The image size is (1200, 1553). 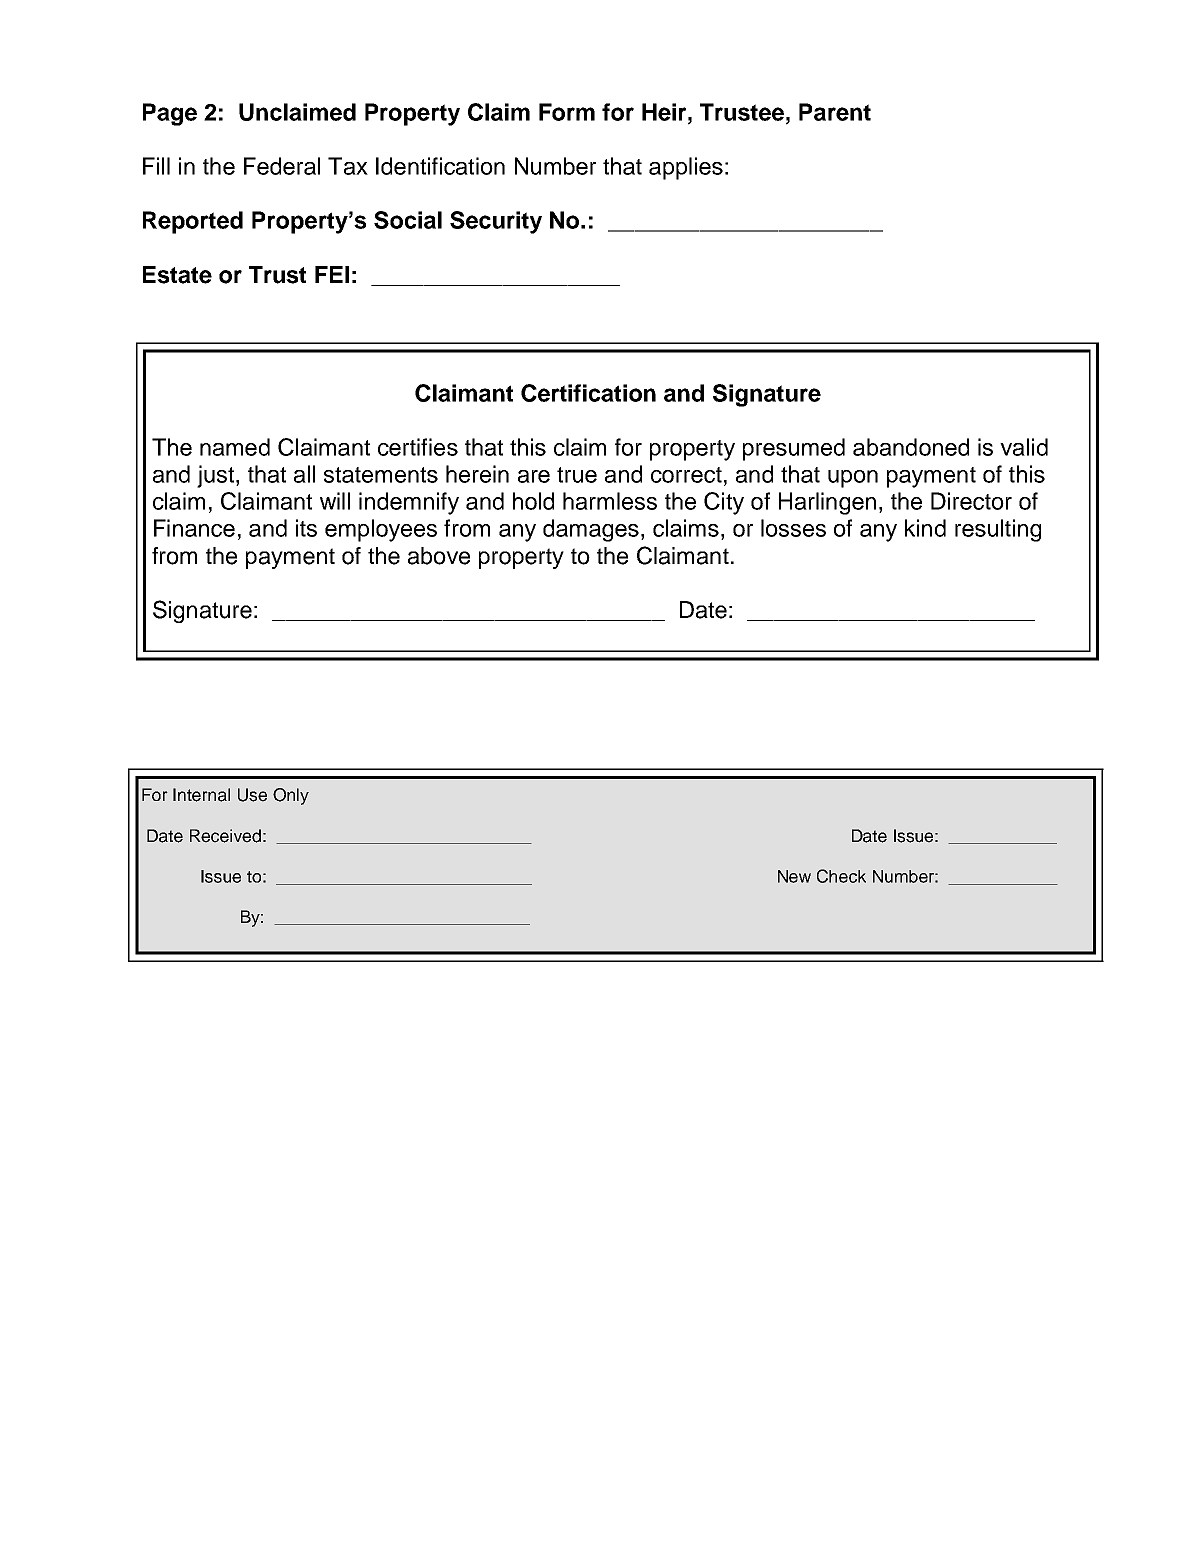 I want to click on Director, so click(x=971, y=501).
